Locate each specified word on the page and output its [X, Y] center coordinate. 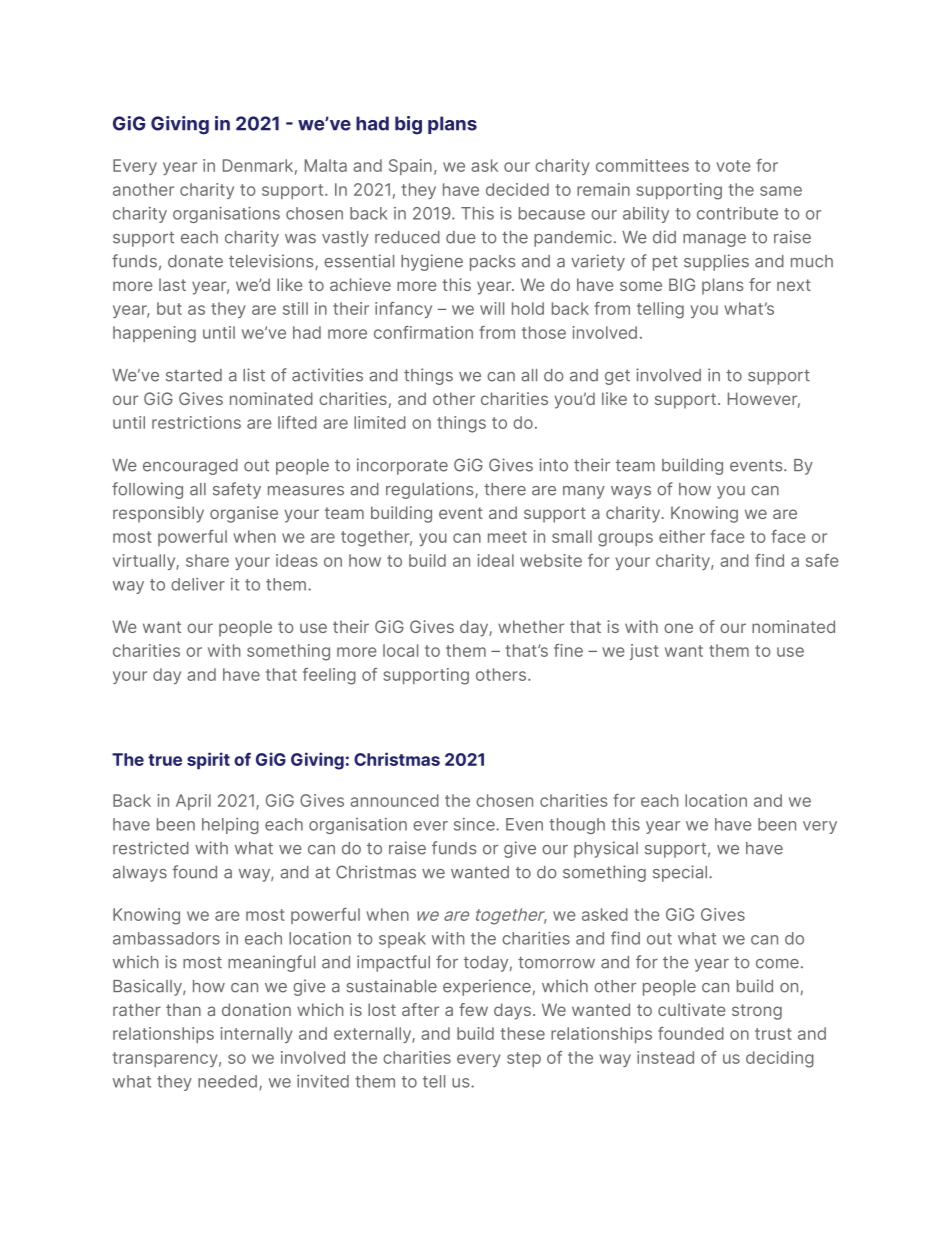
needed [227, 1081]
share [207, 560]
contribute [737, 213]
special [680, 873]
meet [507, 537]
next [794, 285]
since [475, 824]
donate [195, 261]
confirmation [423, 332]
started [194, 375]
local [400, 650]
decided [517, 189]
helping [230, 826]
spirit [208, 761]
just [644, 652]
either [682, 536]
